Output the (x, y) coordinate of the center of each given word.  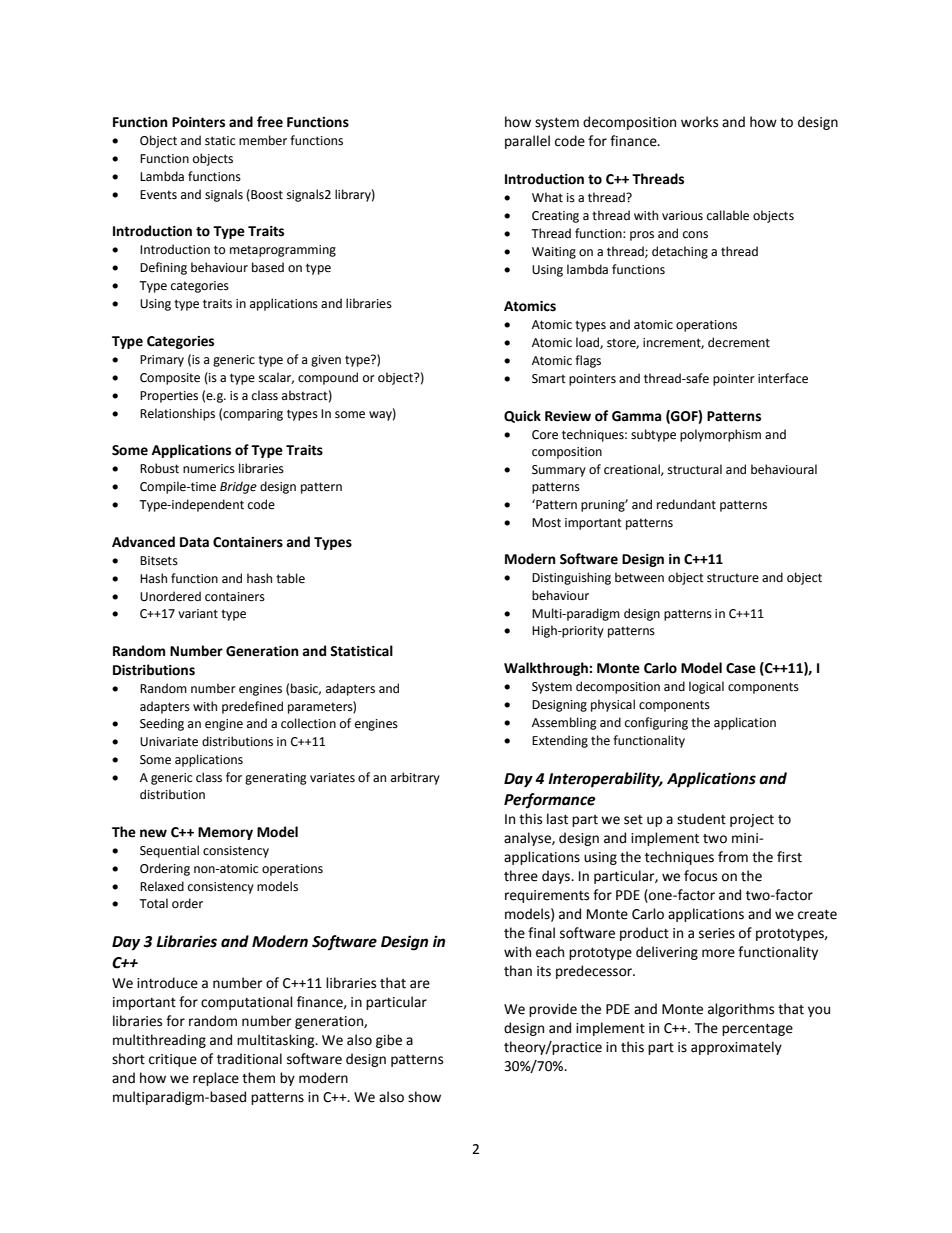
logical (706, 687)
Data (194, 542)
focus (700, 876)
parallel (527, 142)
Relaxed (162, 886)
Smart (549, 379)
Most (546, 523)
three (521, 876)
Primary (162, 361)
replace (216, 1079)
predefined (252, 707)
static (220, 141)
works (699, 122)
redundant (686, 504)
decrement (739, 342)
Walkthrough (547, 669)
